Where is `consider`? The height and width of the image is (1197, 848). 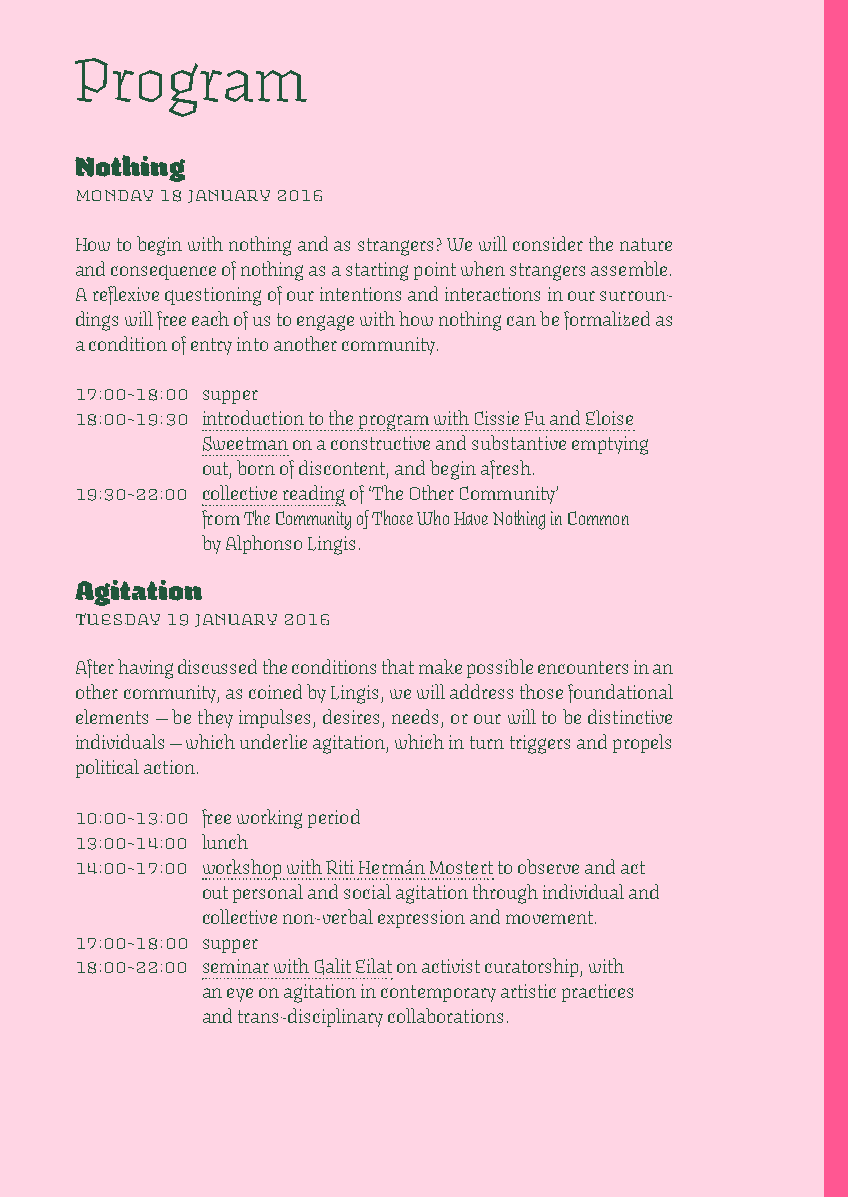
consider is located at coordinates (548, 243).
